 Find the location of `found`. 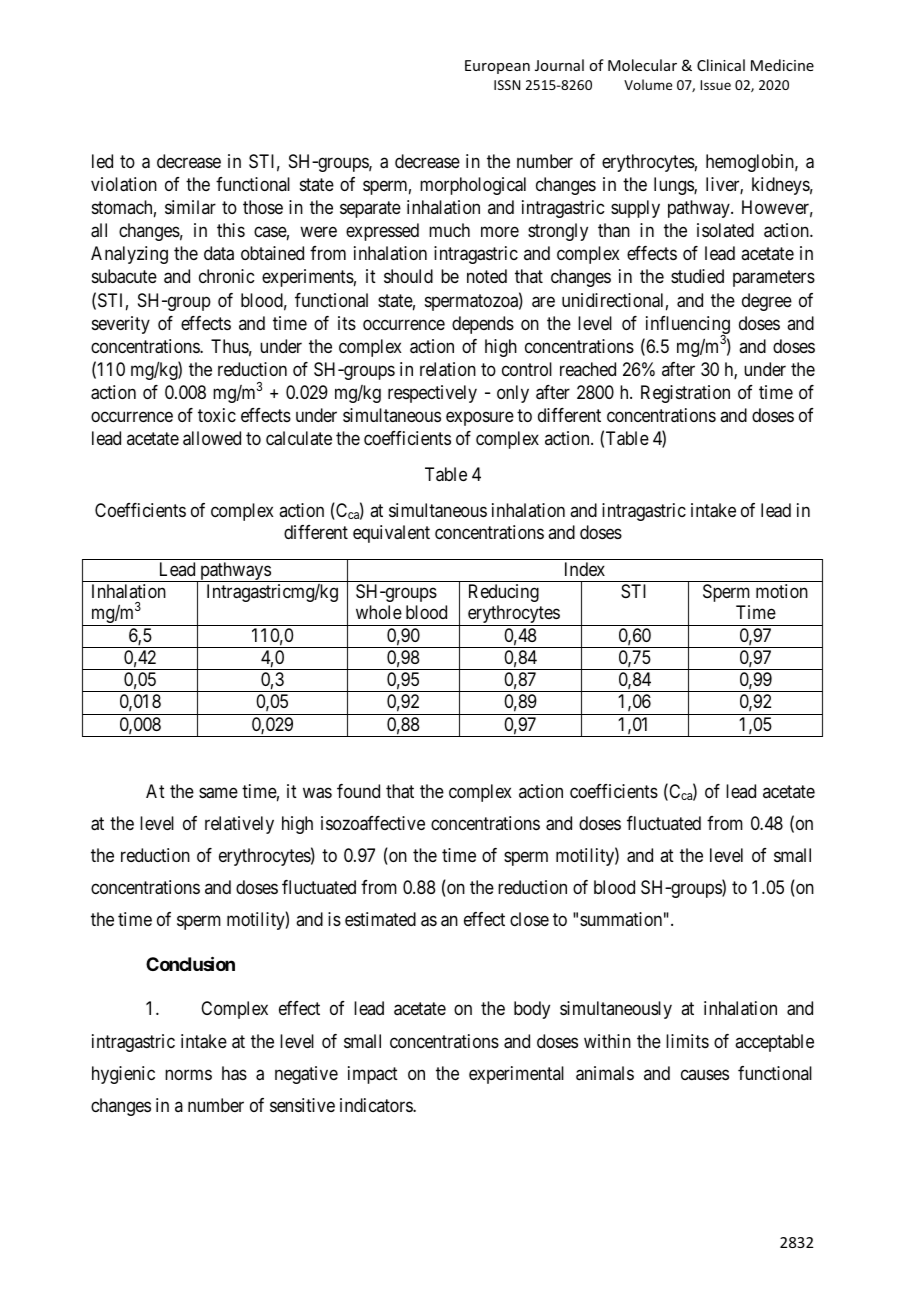

found is located at coordinates (358, 791).
